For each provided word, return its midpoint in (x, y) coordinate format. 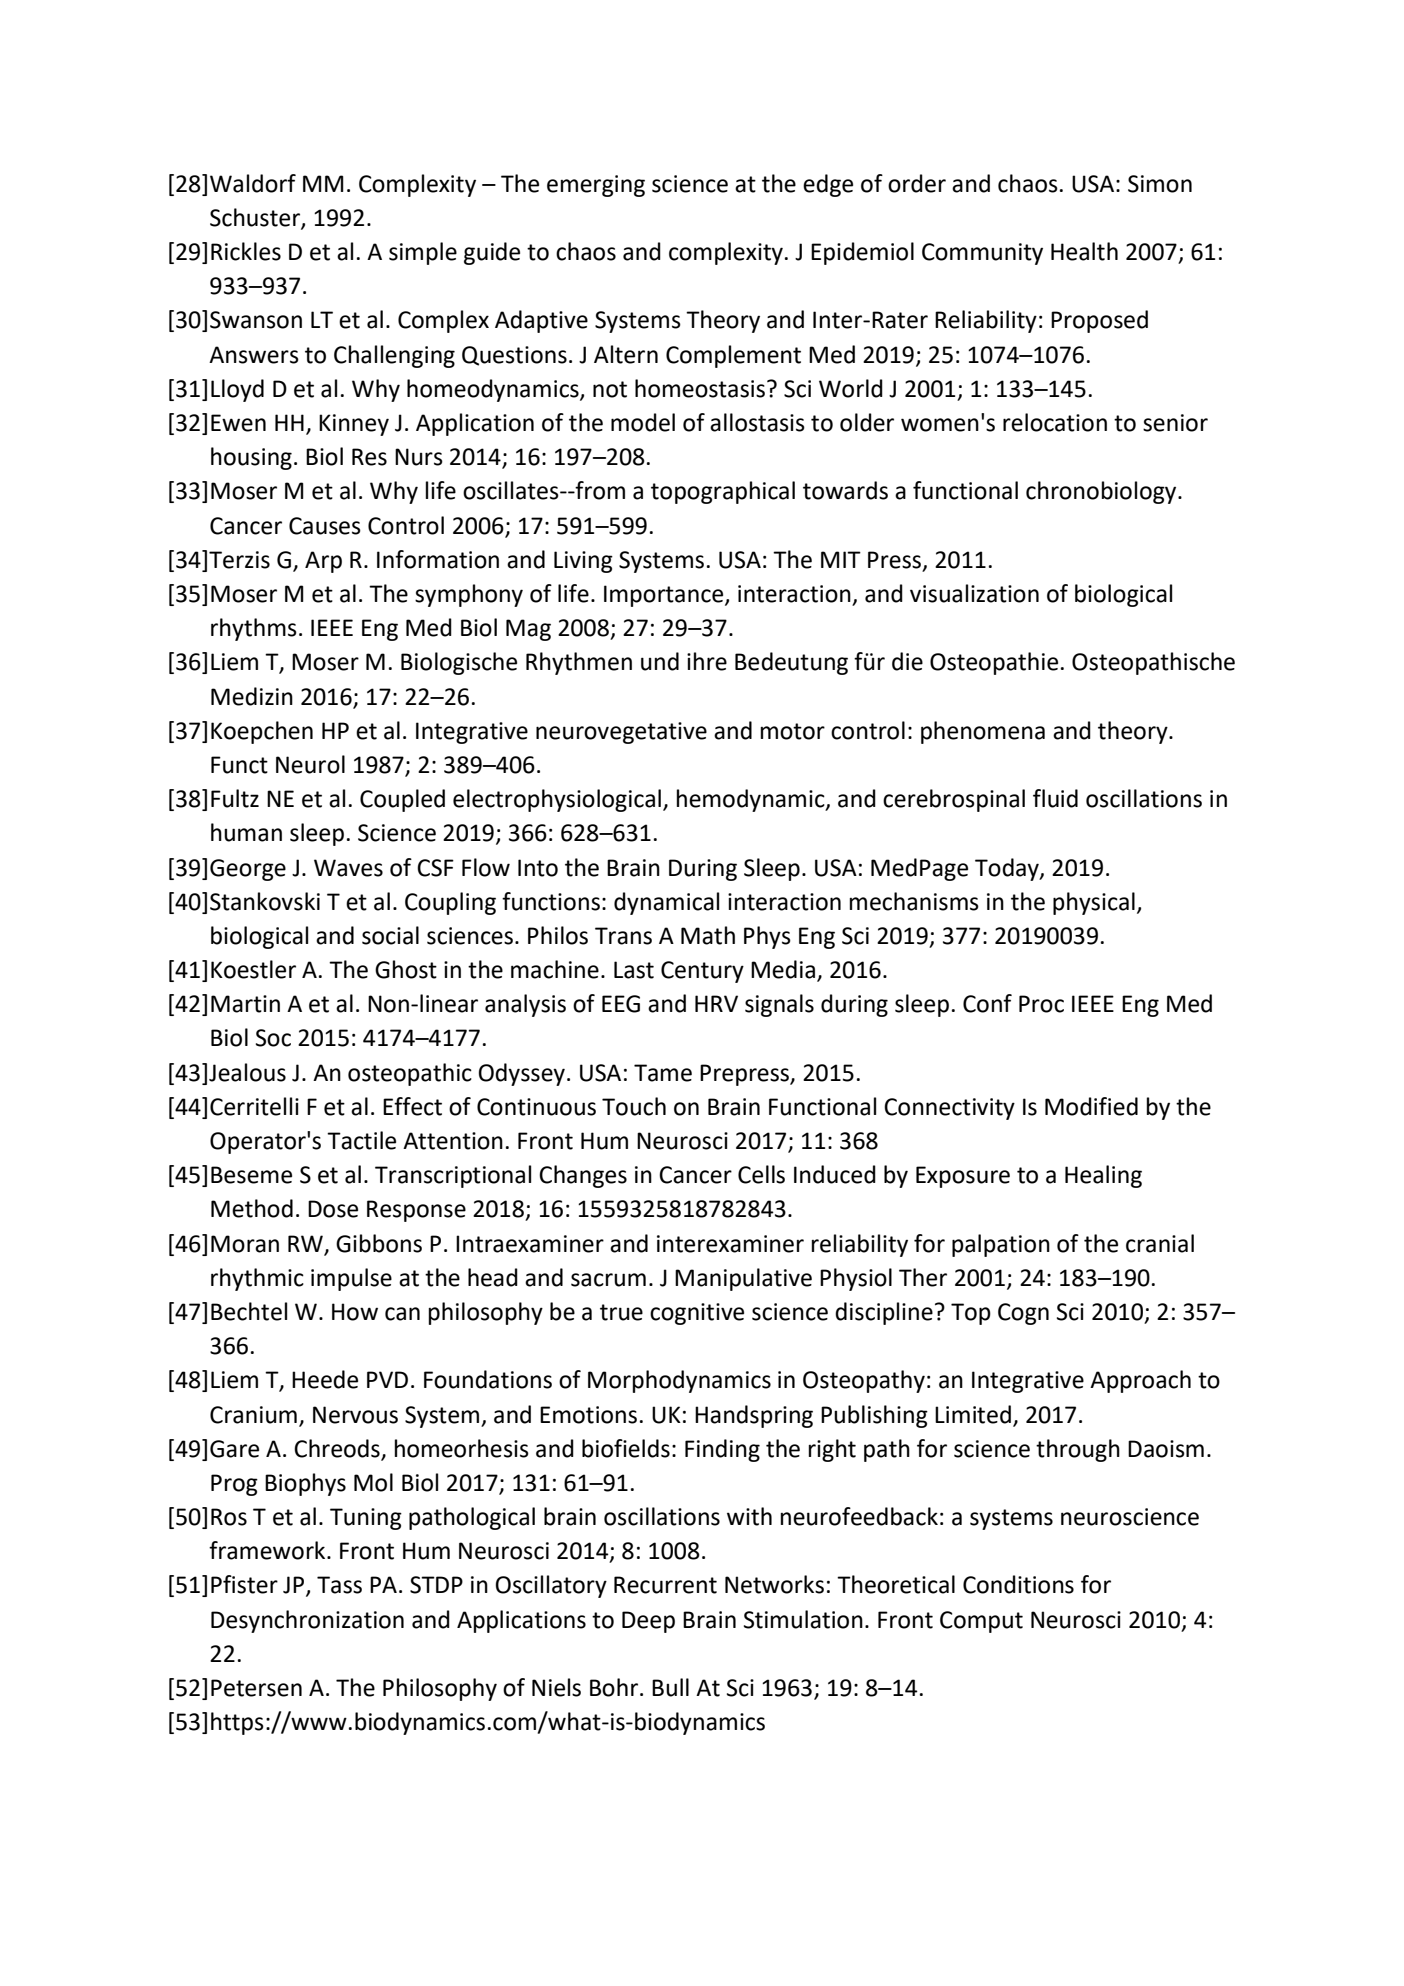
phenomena (983, 732)
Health (1084, 251)
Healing (1103, 1176)
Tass (339, 1585)
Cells (761, 1174)
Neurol (310, 764)
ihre (707, 661)
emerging (596, 186)
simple (423, 253)
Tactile (361, 1140)
